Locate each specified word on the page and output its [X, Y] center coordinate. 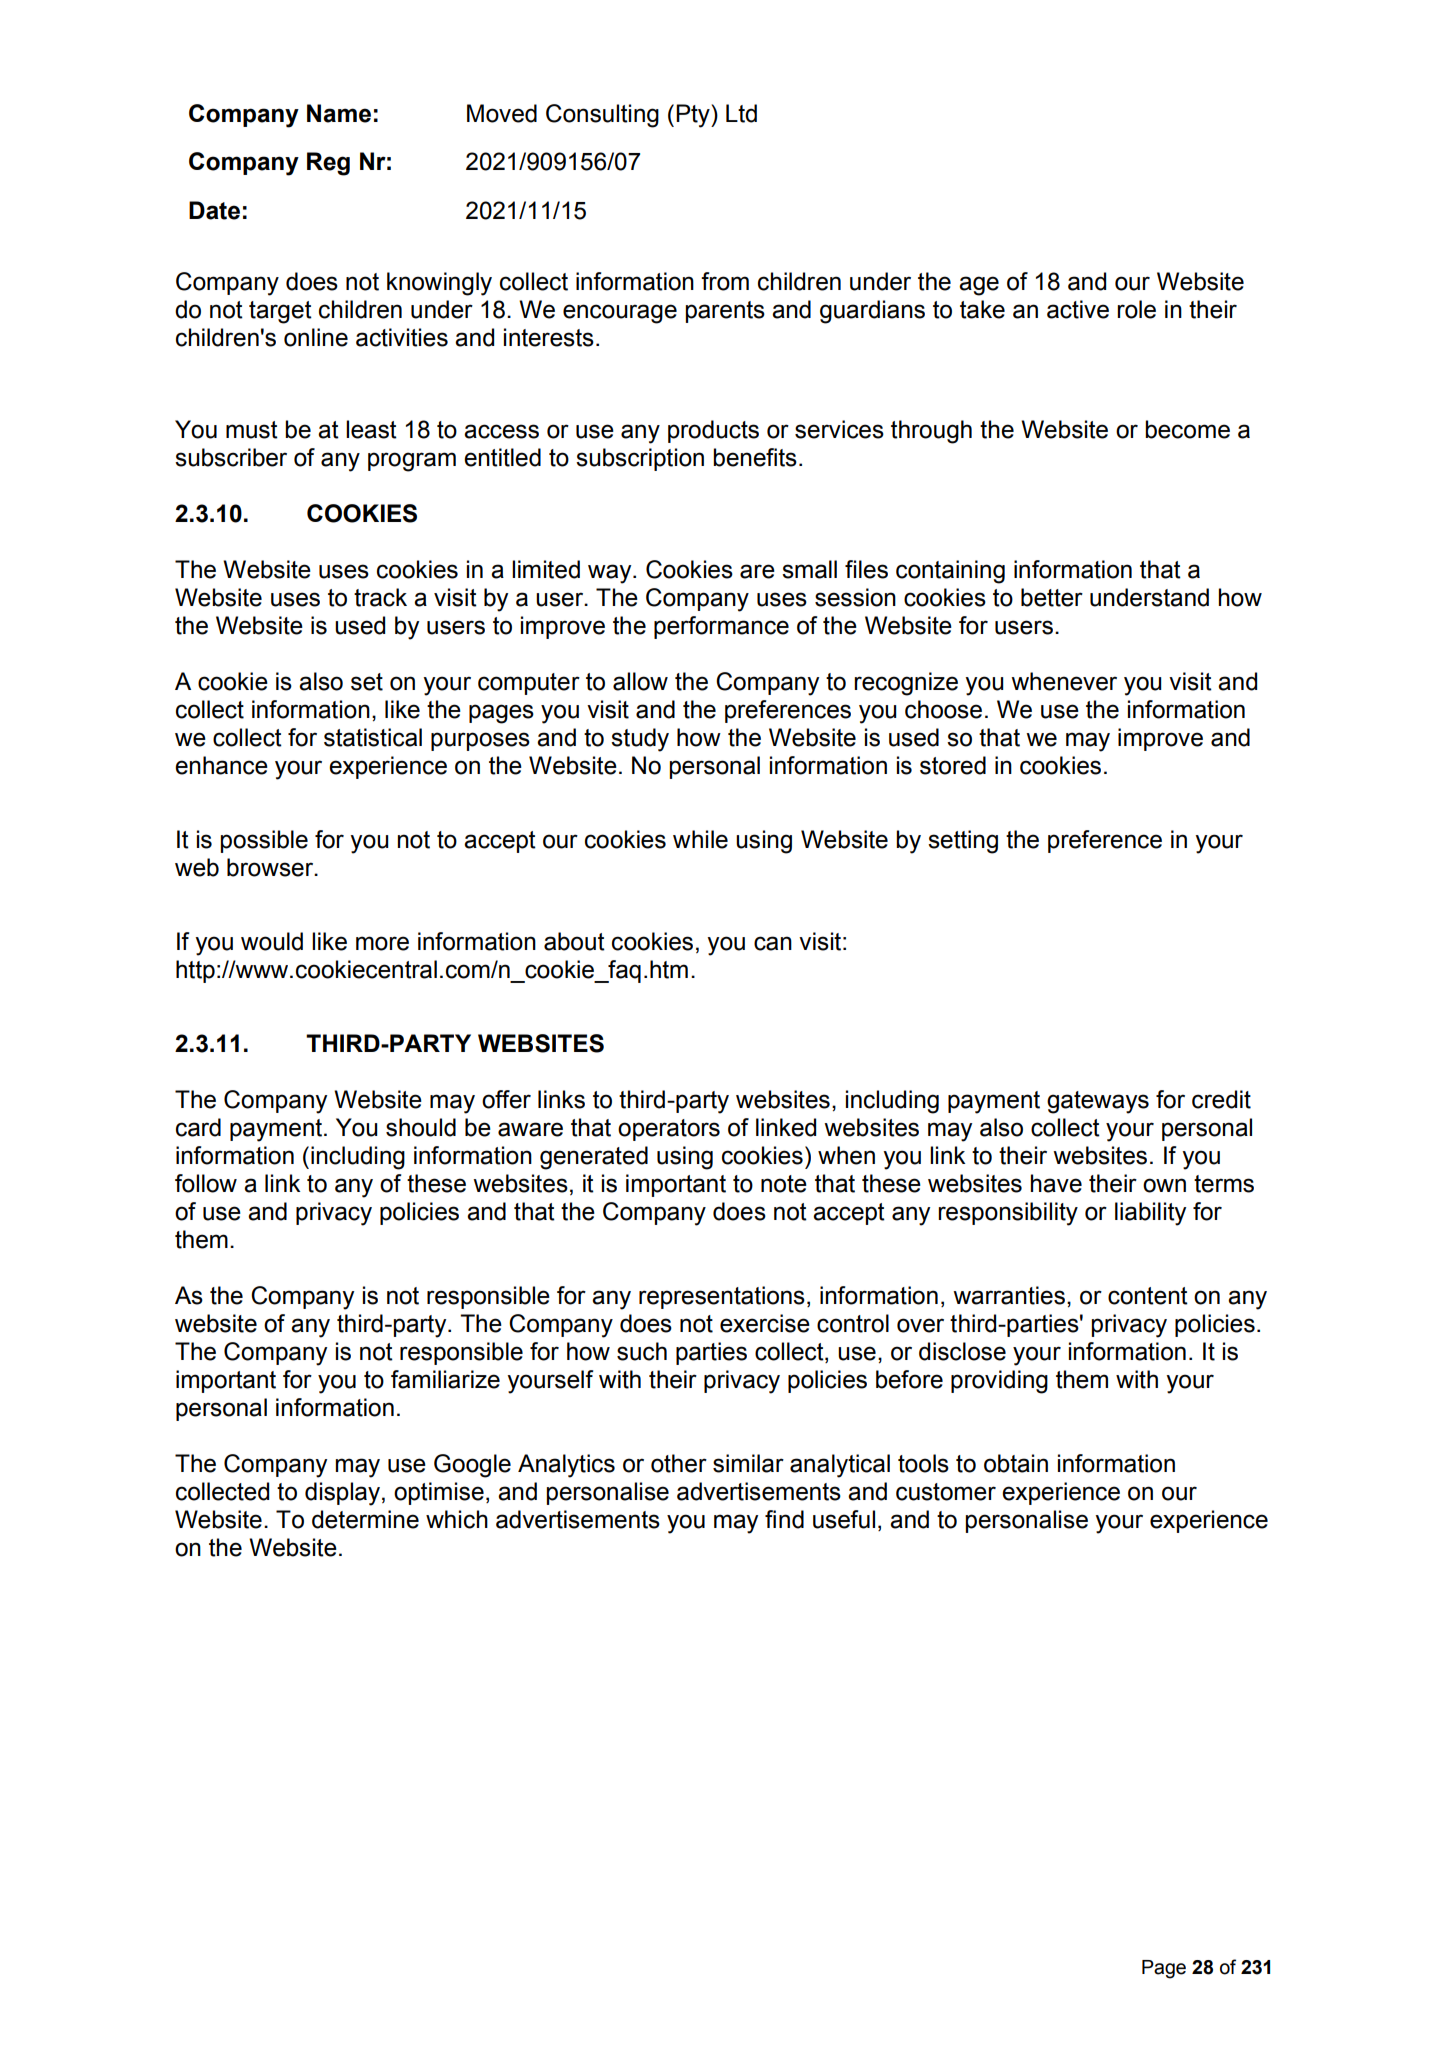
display [342, 1494]
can [773, 943]
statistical [373, 737]
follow [206, 1183]
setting [963, 842]
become [1187, 429]
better [1052, 597]
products [713, 431]
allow [640, 681]
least [371, 429]
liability [1150, 1214]
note [784, 1184]
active [1078, 309]
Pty [694, 116]
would [272, 941]
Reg [328, 164]
